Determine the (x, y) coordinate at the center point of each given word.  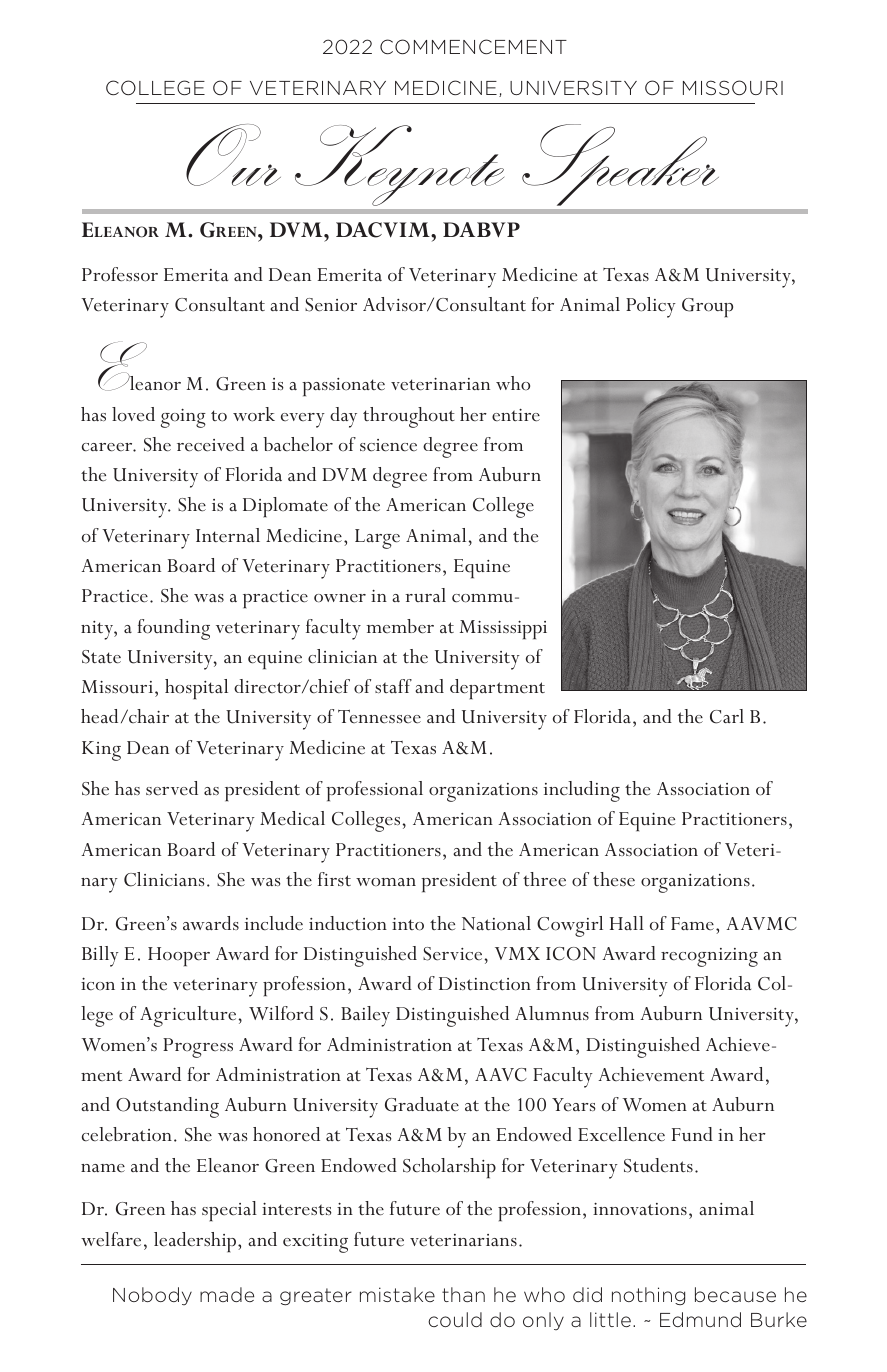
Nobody (152, 1296)
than (463, 1294)
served (172, 788)
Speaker (620, 165)
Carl (727, 716)
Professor (120, 274)
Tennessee (379, 716)
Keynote (399, 165)
